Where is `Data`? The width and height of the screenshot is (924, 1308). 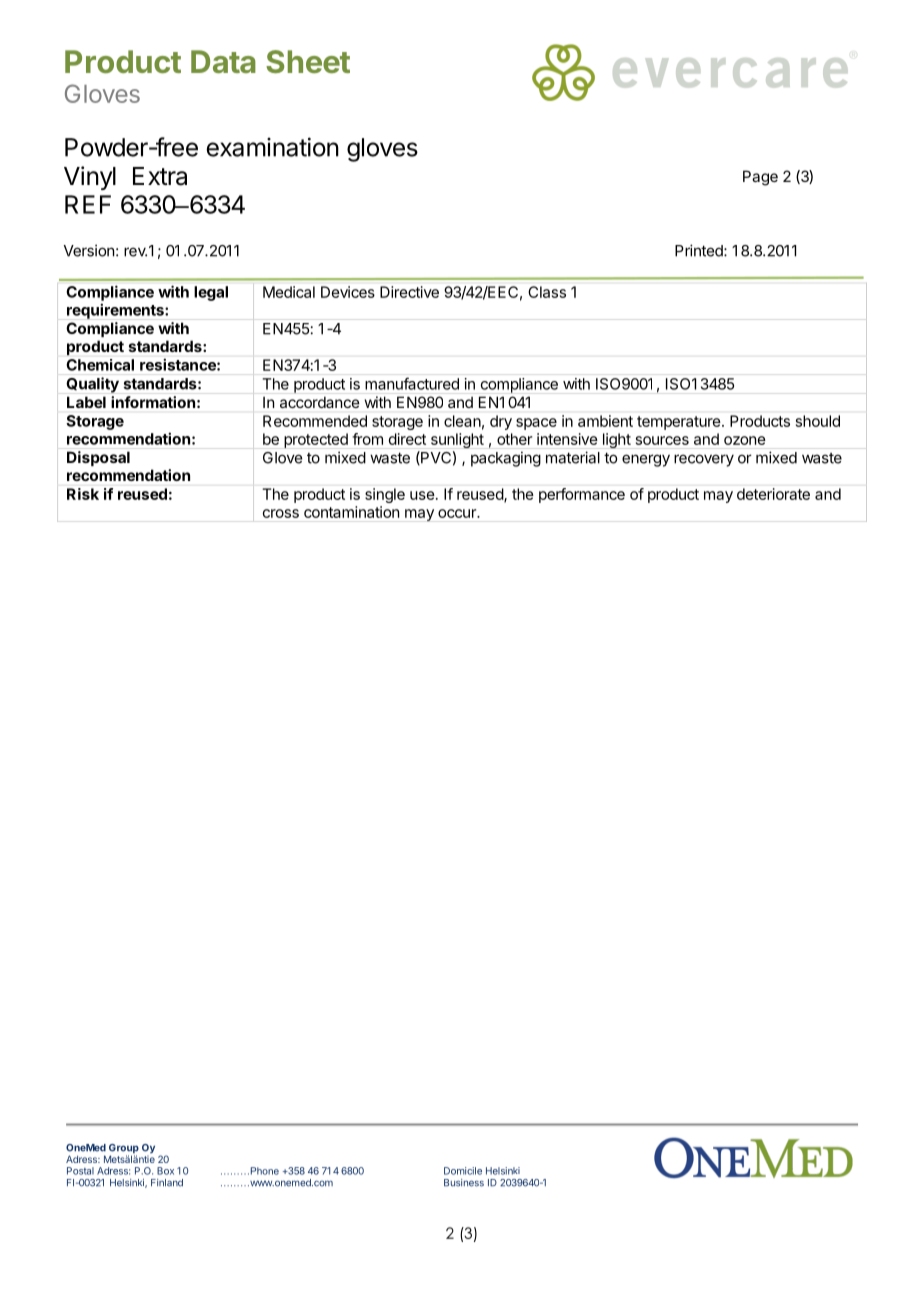 Data is located at coordinates (223, 61).
